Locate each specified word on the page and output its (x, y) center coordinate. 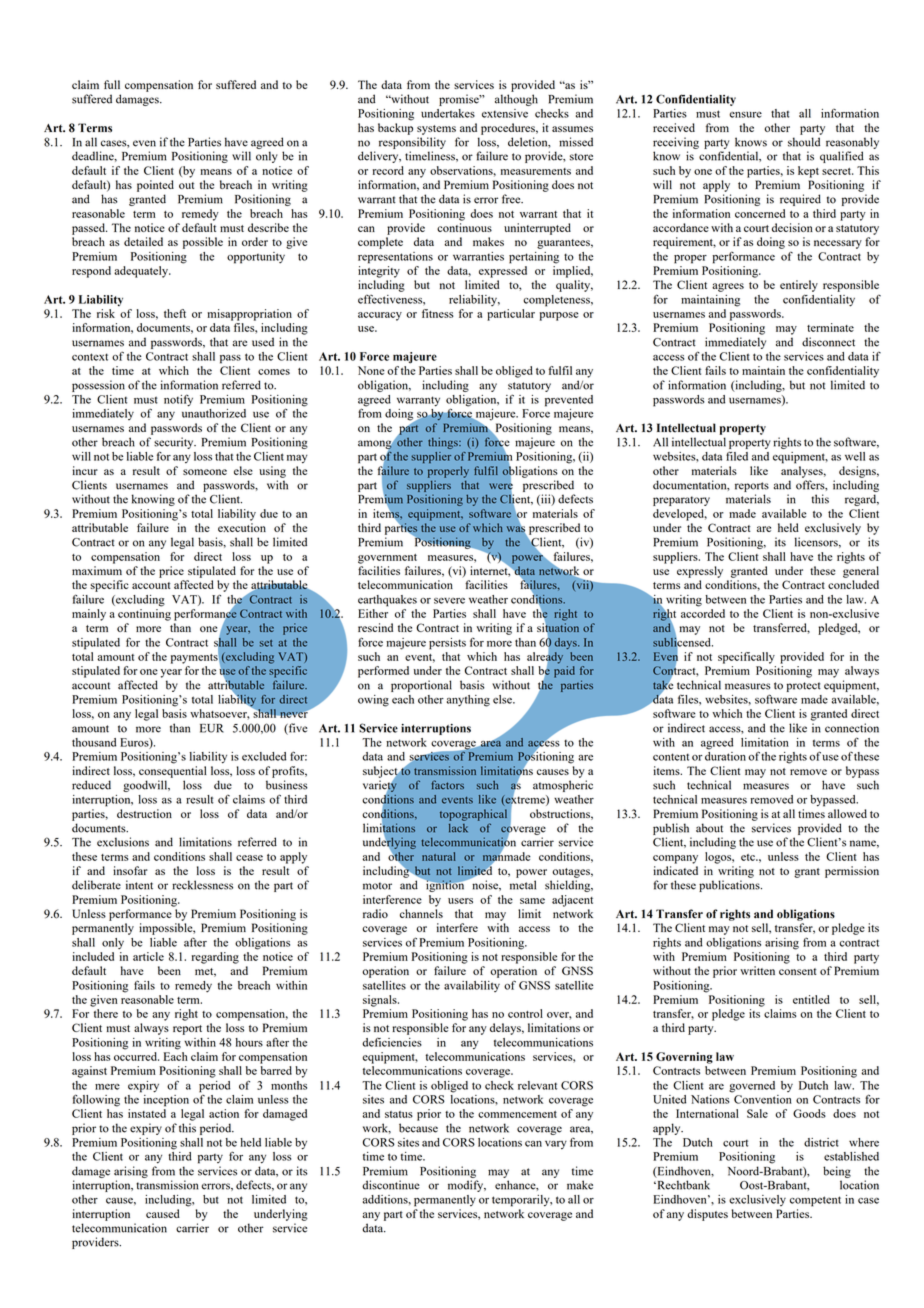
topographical (473, 815)
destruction (144, 813)
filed (737, 456)
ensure (745, 115)
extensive (505, 113)
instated (147, 1113)
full (112, 84)
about (709, 828)
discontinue (391, 1185)
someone (205, 472)
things (444, 443)
